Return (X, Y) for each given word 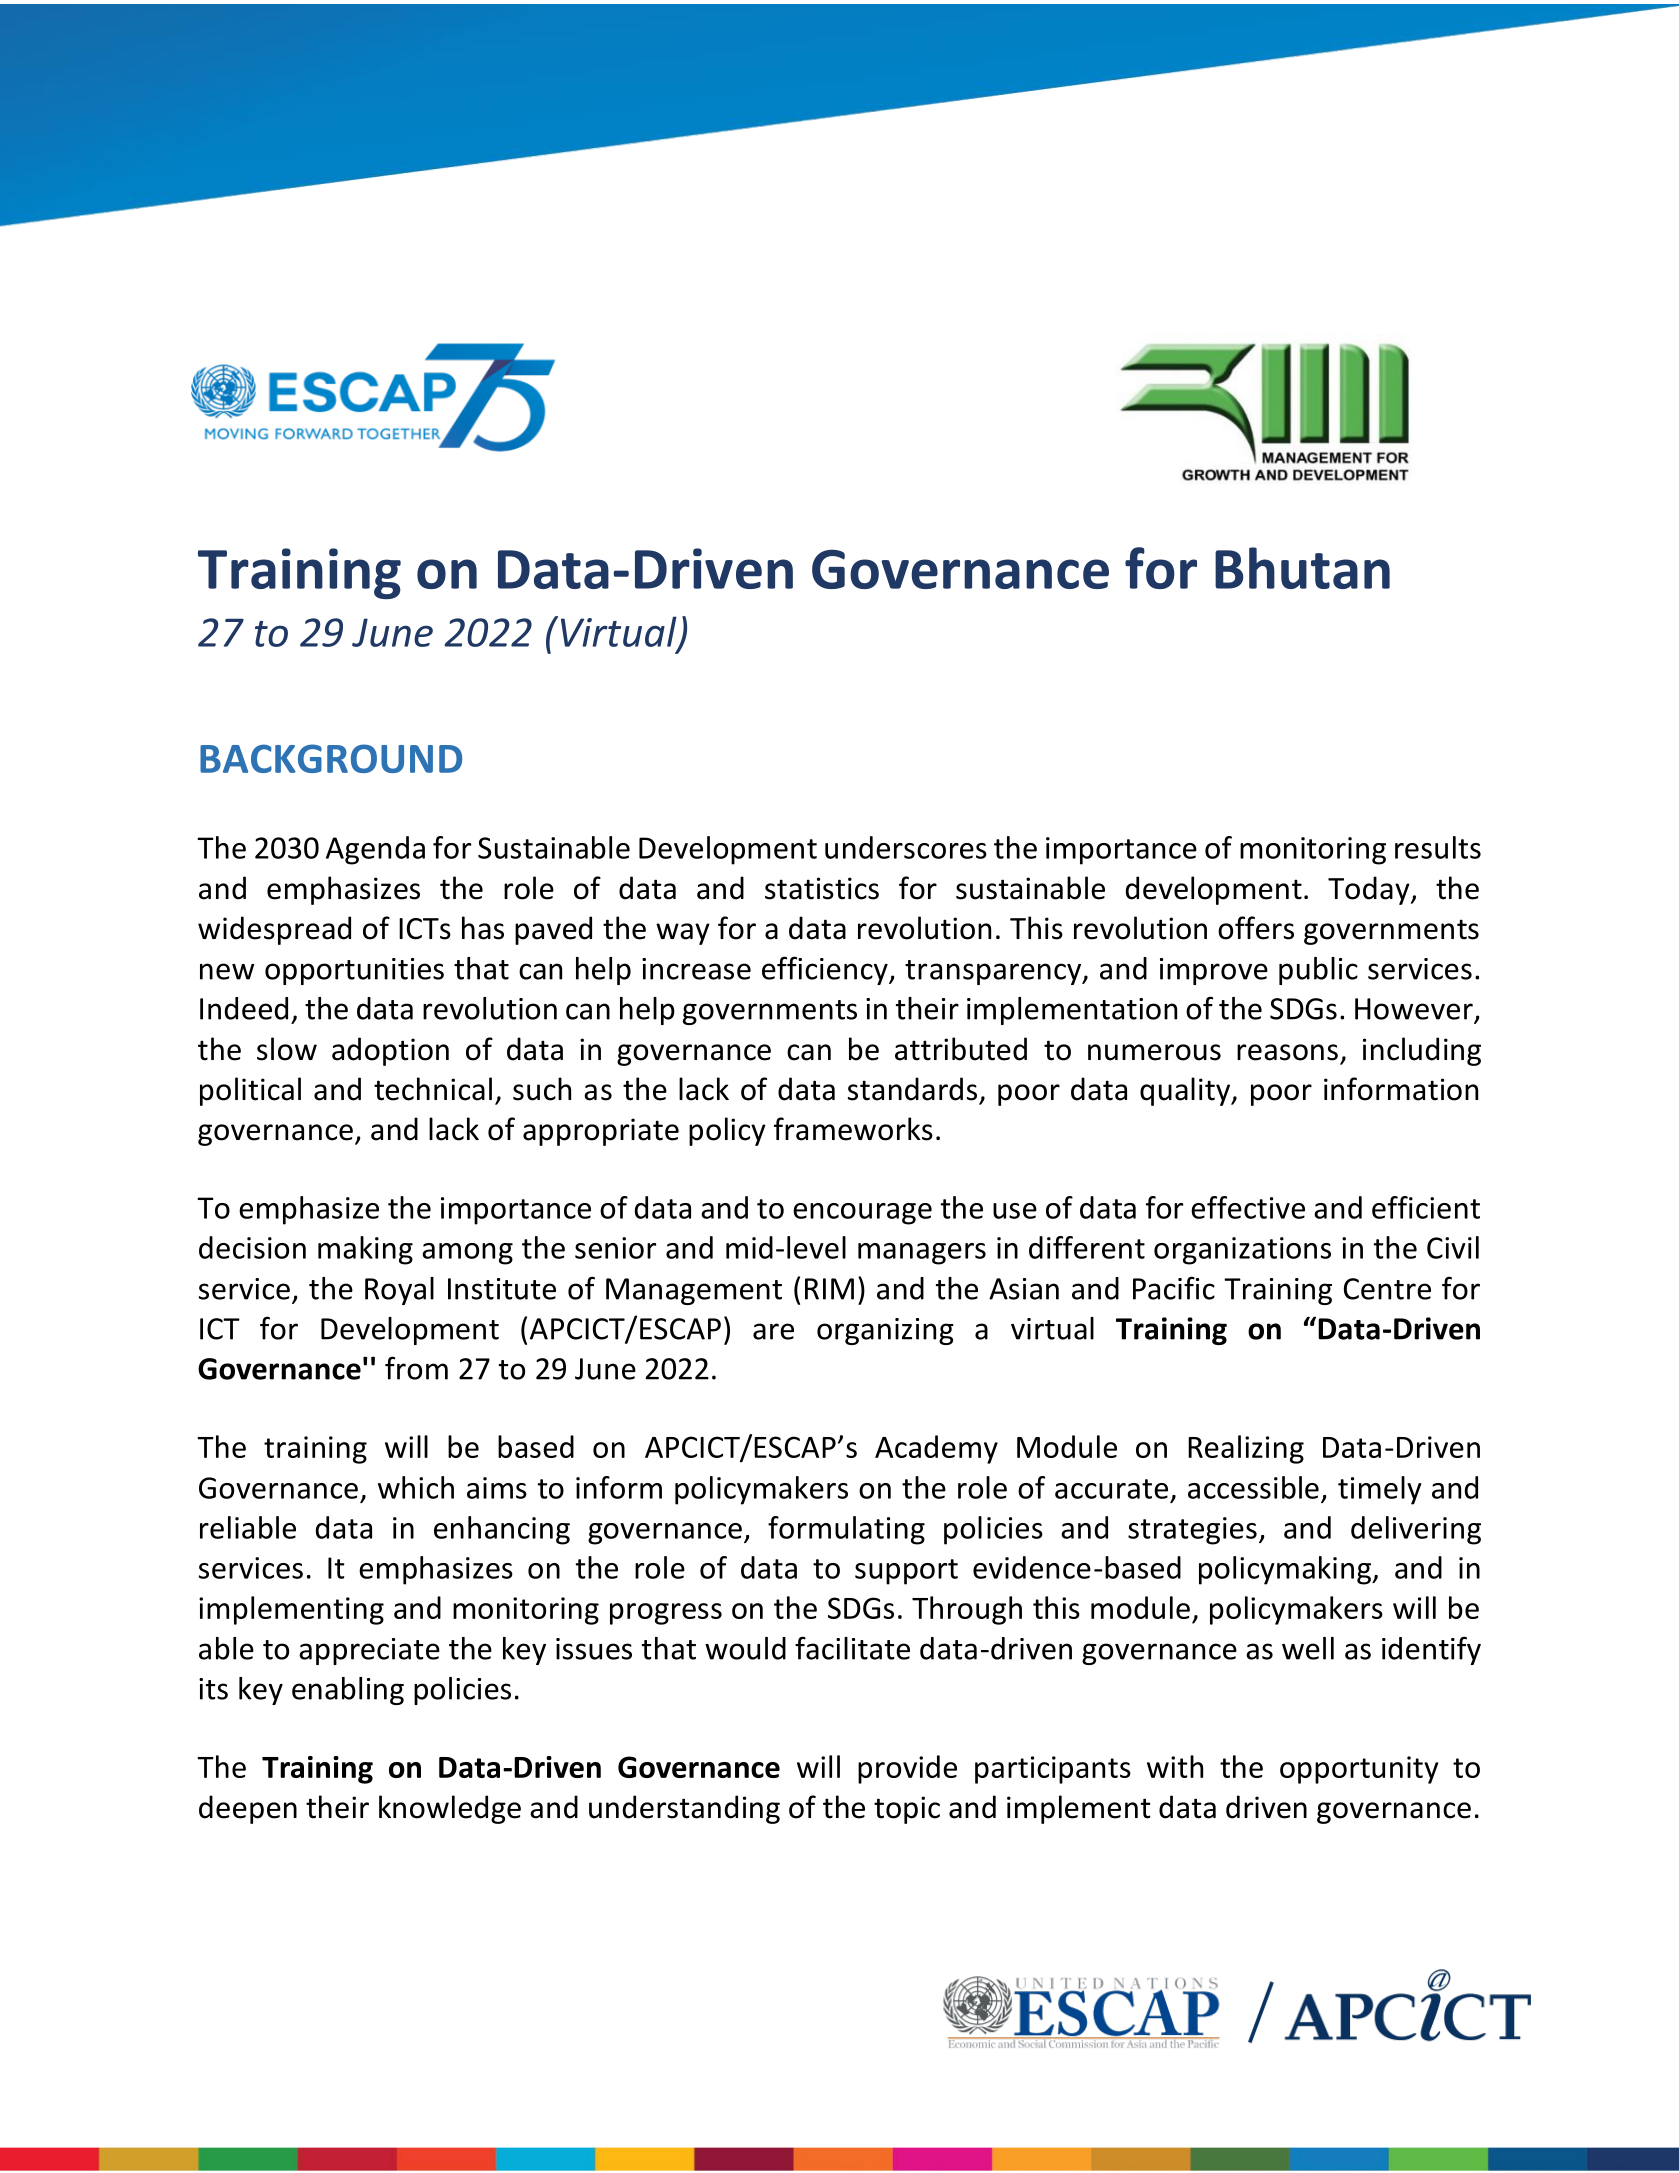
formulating (846, 1530)
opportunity (1359, 1770)
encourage (862, 1214)
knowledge (450, 1809)
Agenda (375, 850)
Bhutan (1302, 568)
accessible (1253, 1487)
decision (252, 1247)
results (1438, 847)
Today (1370, 890)
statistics (822, 888)
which (416, 1487)
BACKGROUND (331, 758)
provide (907, 1769)
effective (1248, 1207)
